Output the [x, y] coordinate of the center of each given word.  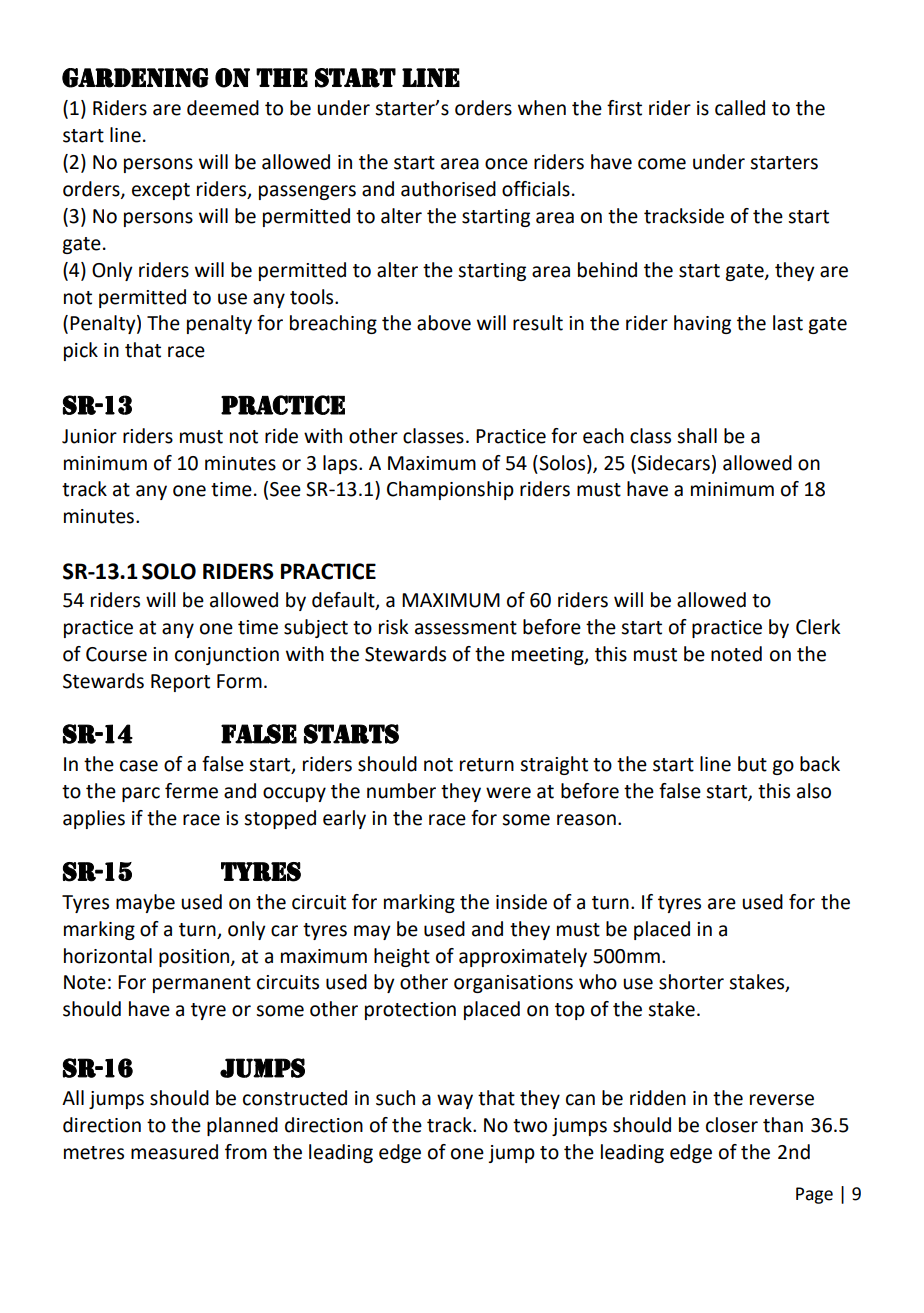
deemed [223, 108]
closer [732, 1125]
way [455, 1101]
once [506, 164]
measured [174, 1152]
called [740, 108]
